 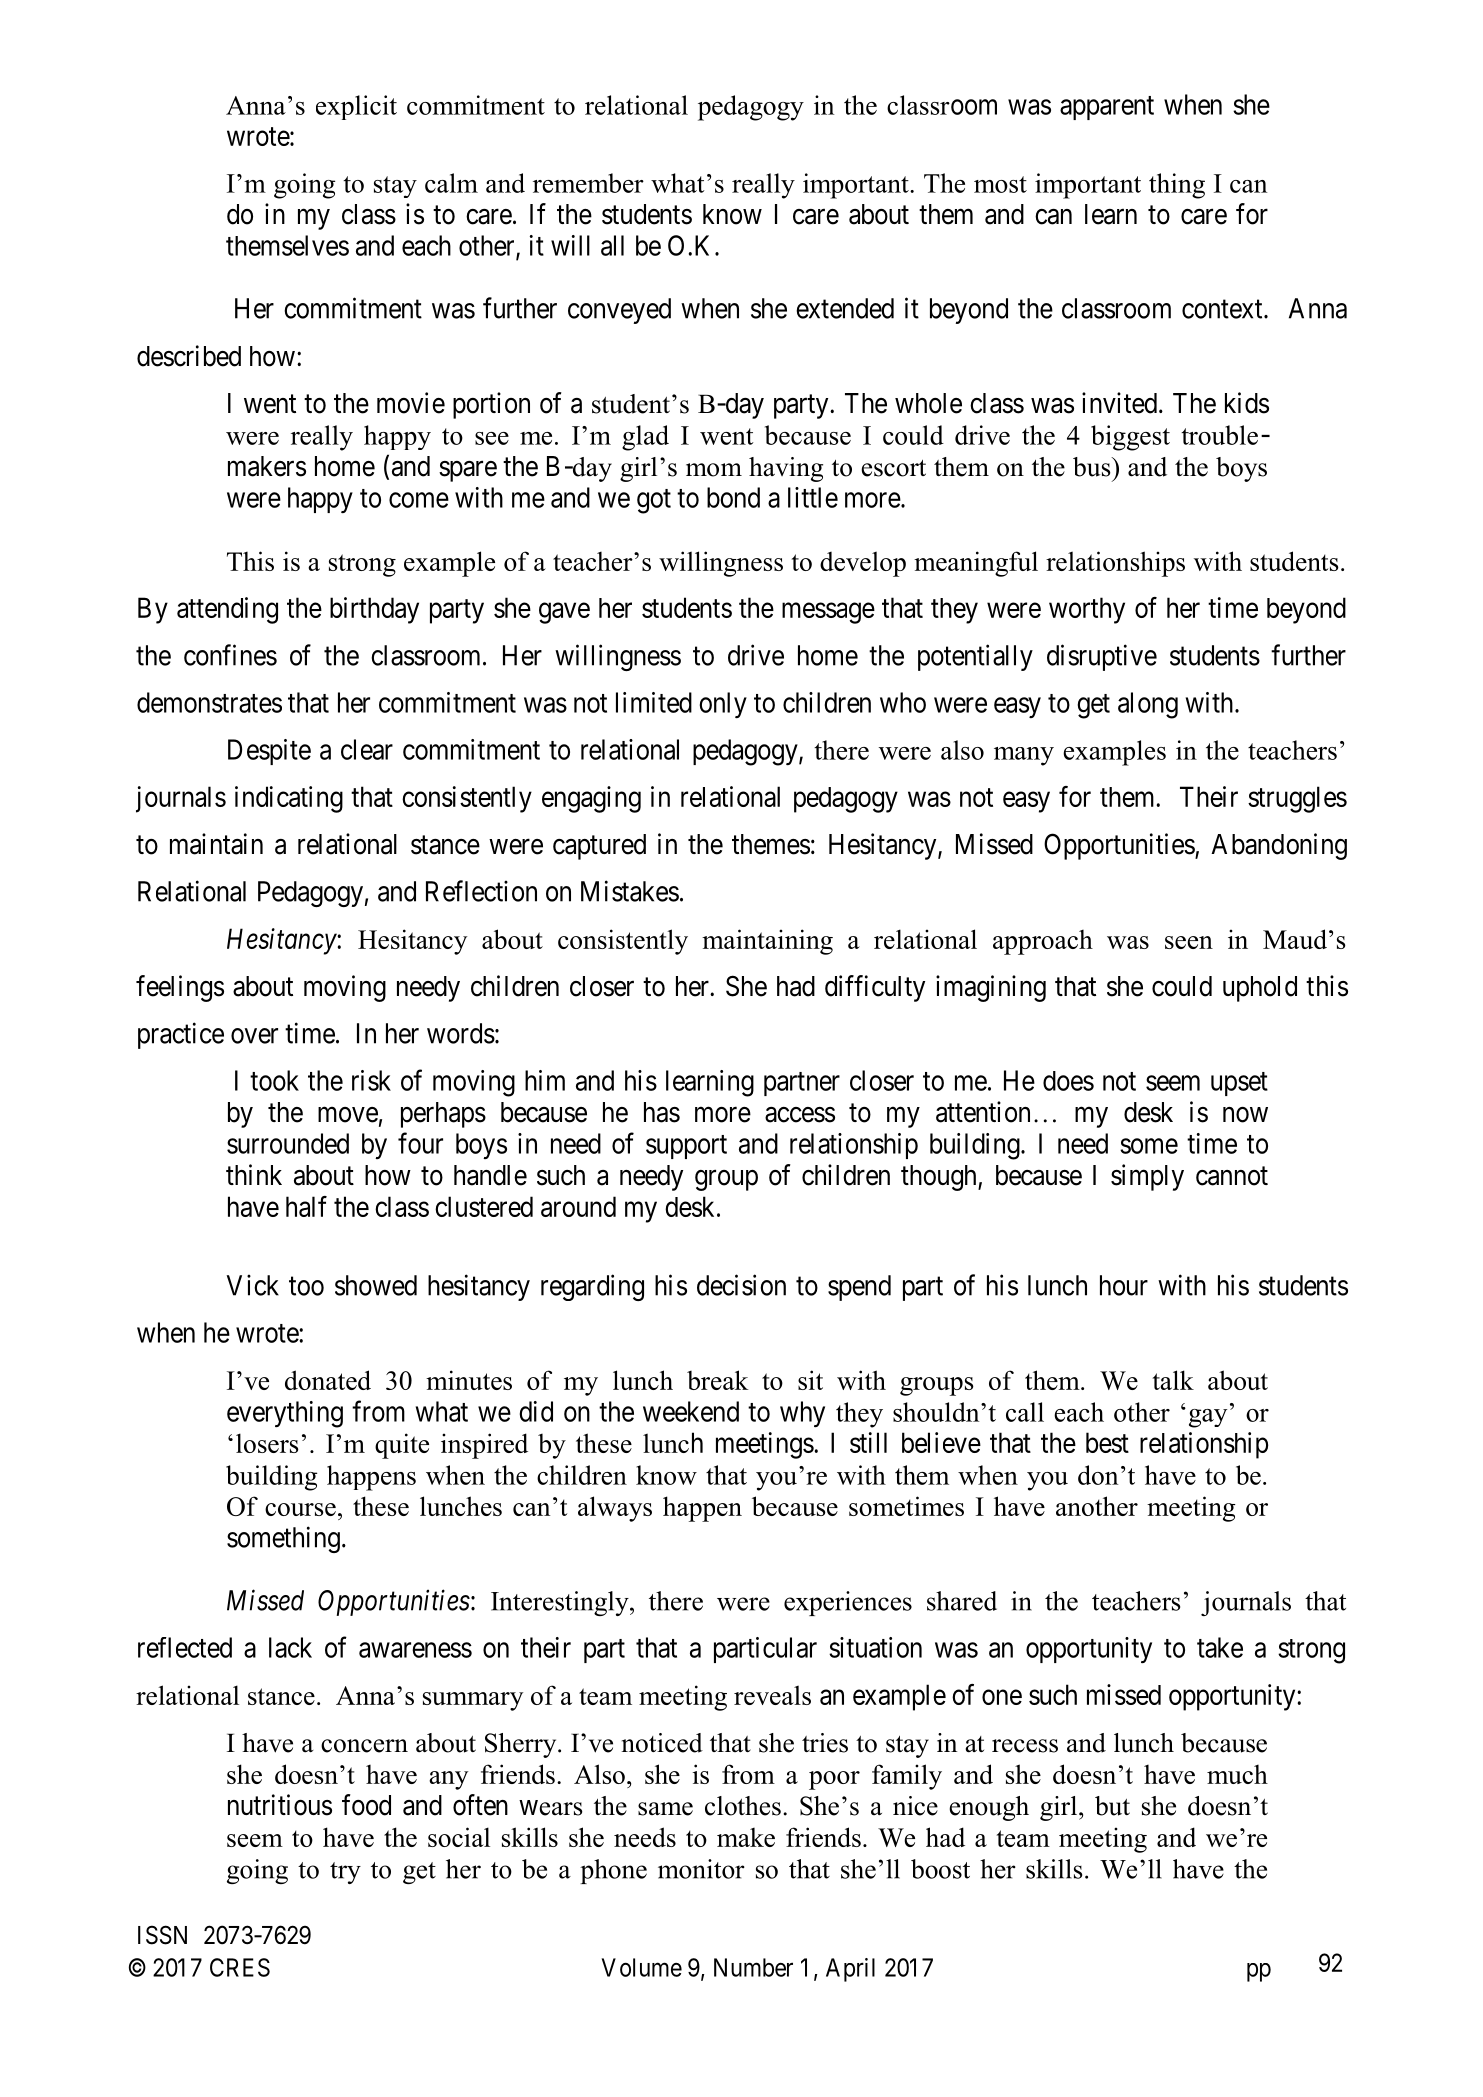 I want to click on monitor, so click(x=701, y=1869).
